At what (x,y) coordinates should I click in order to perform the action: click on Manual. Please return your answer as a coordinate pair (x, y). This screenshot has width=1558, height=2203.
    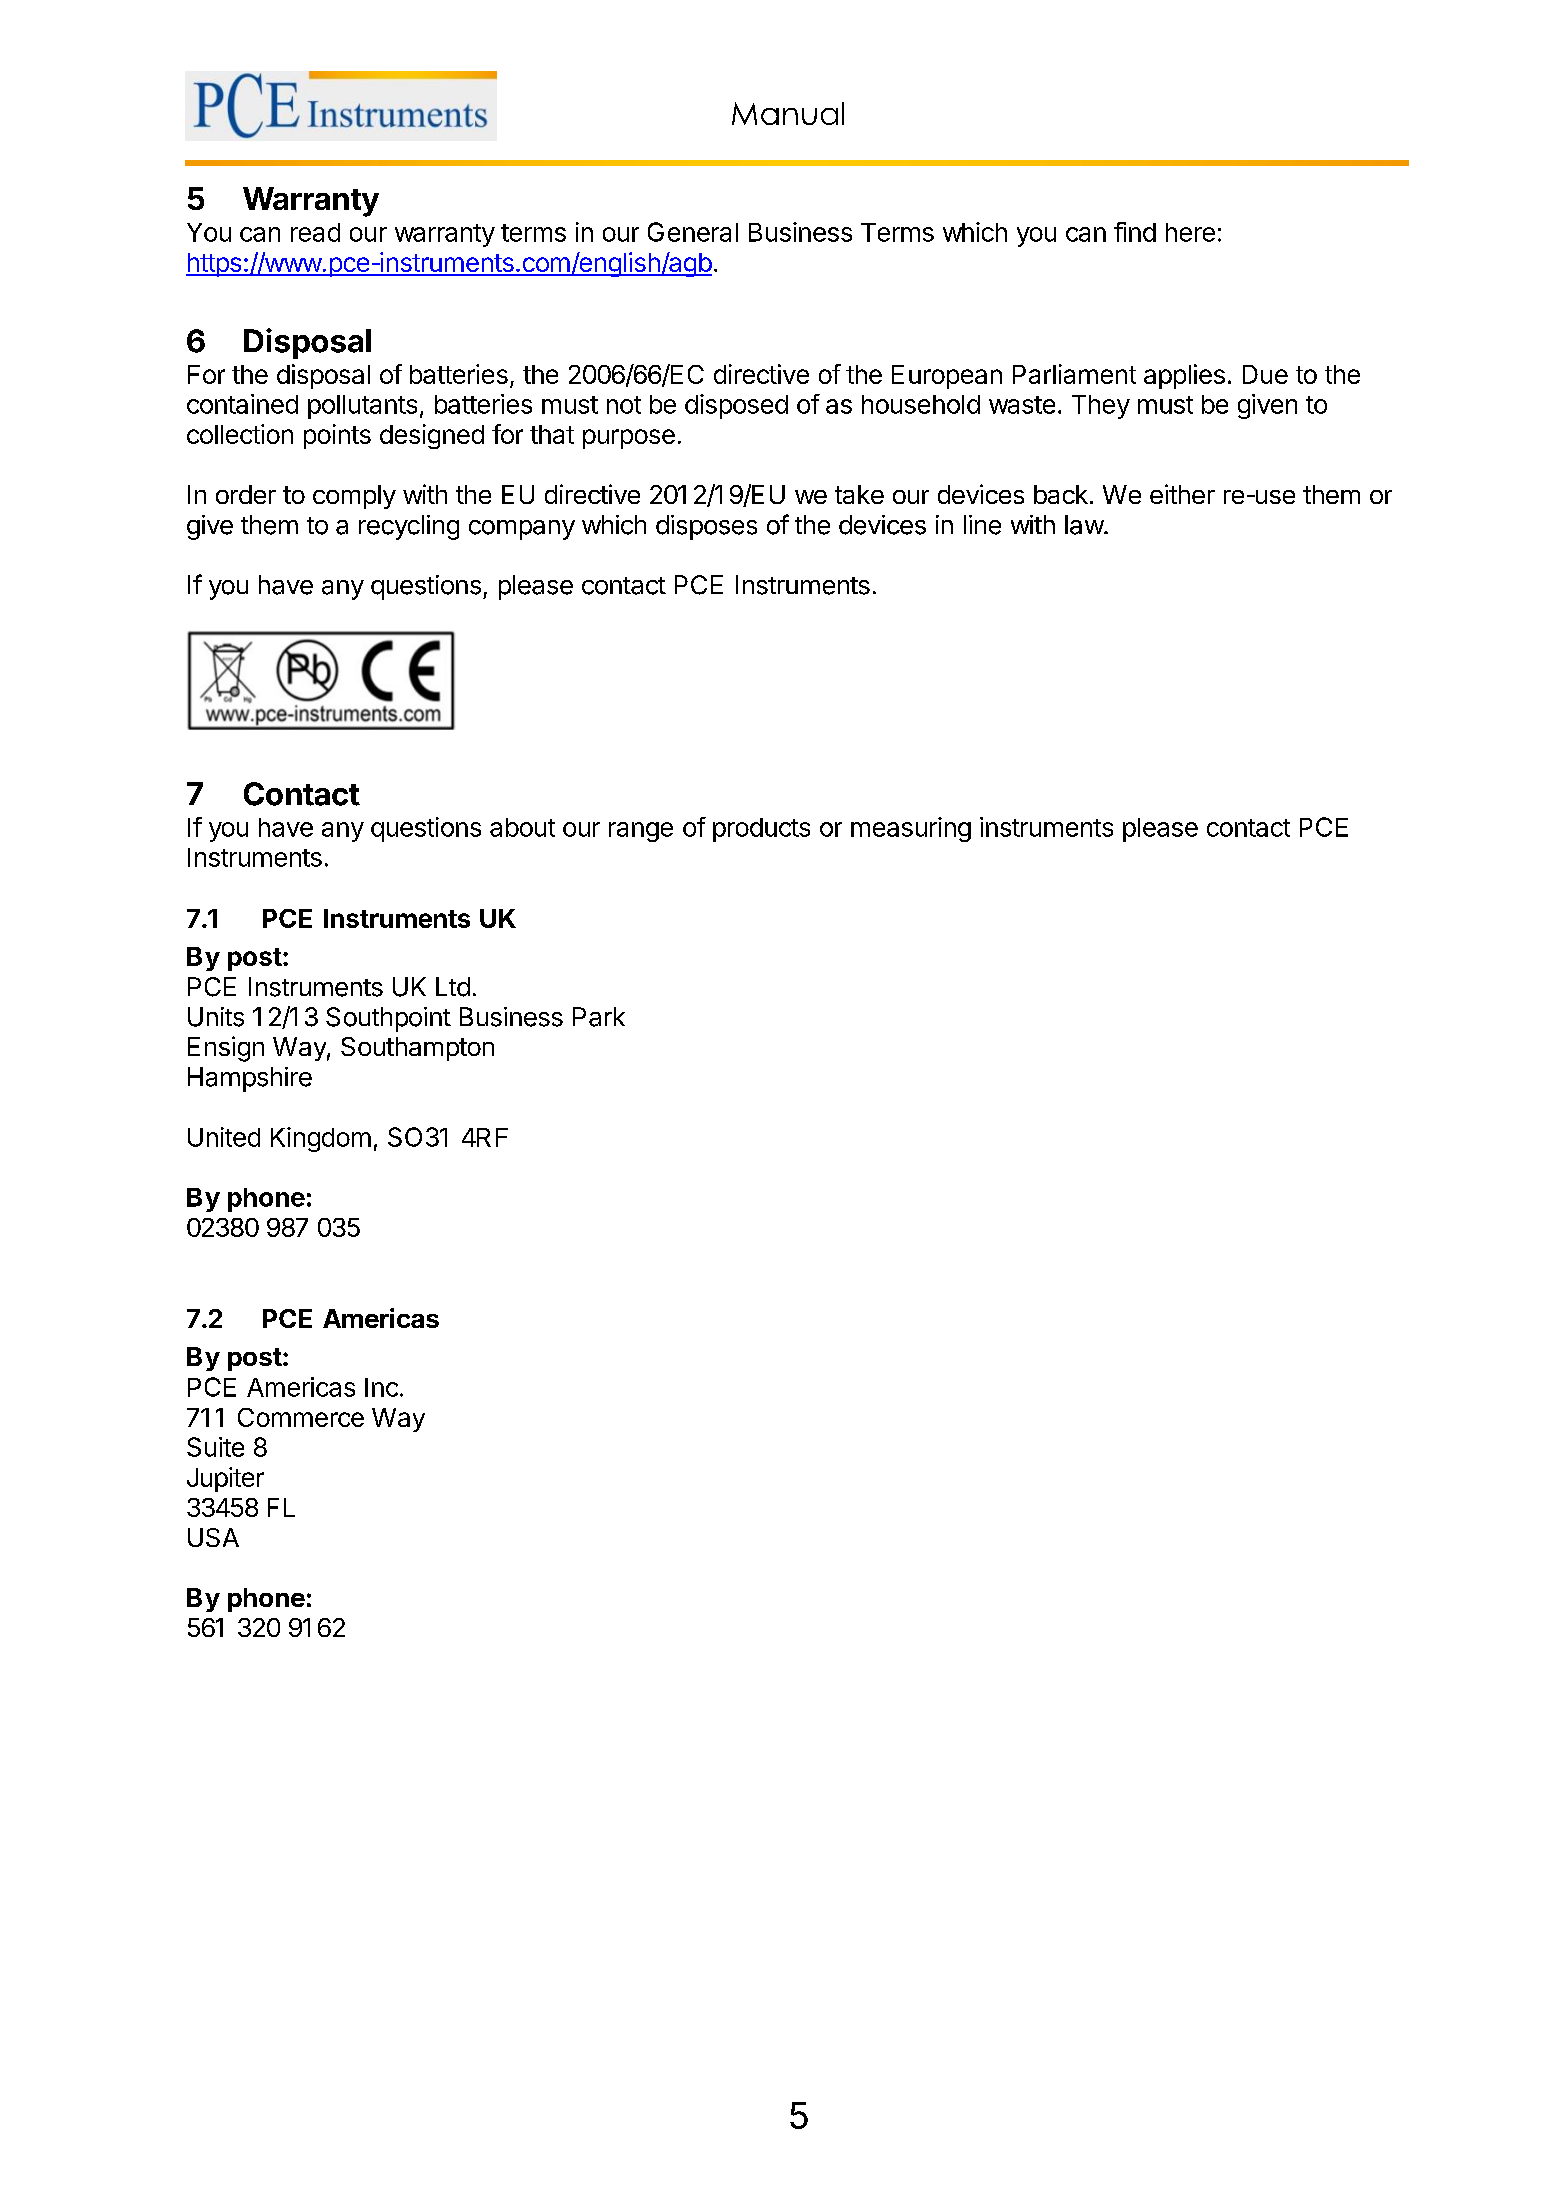
    Looking at the image, I should click on (788, 113).
